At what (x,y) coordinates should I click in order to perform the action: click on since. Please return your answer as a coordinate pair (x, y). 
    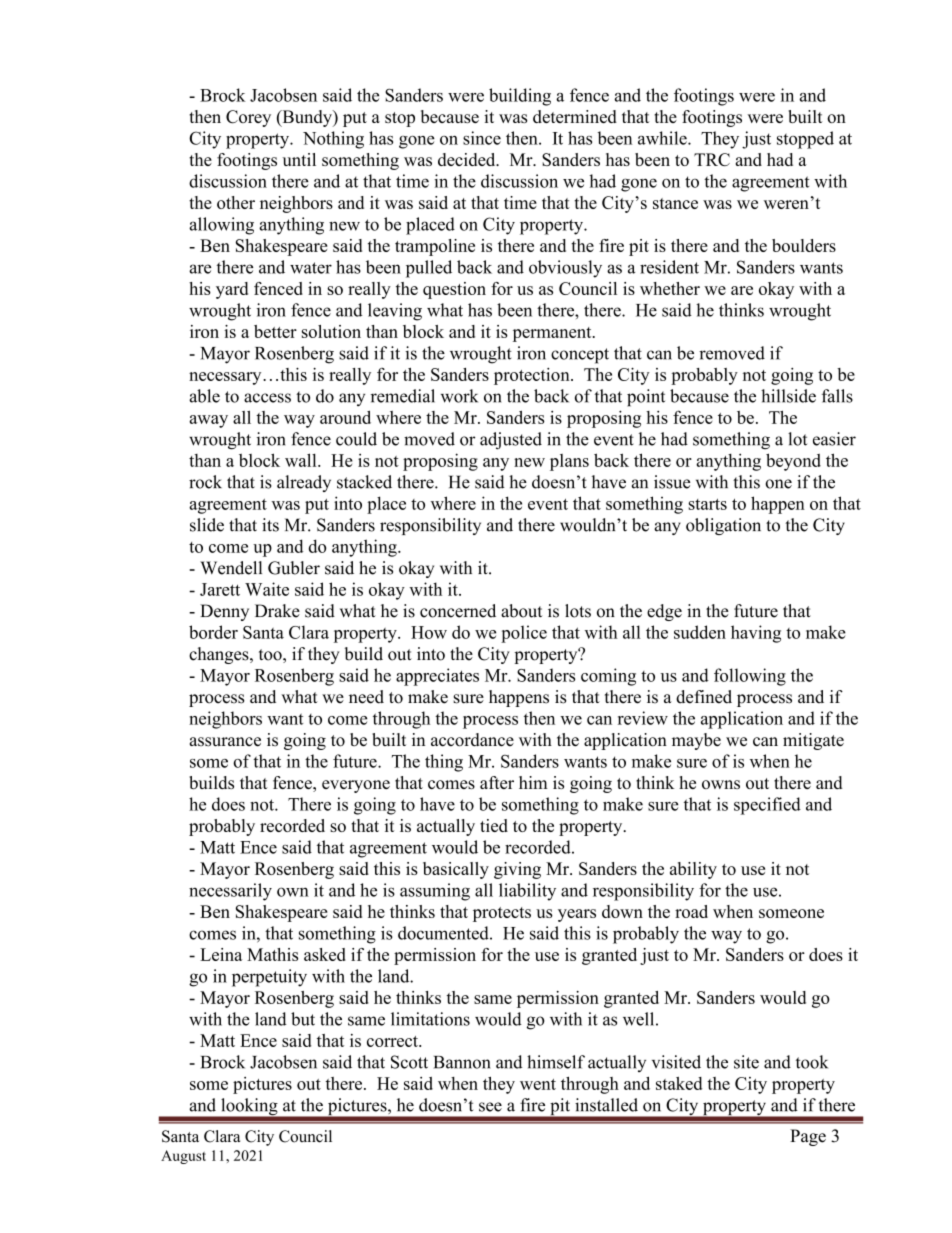
    Looking at the image, I should click on (482, 138).
